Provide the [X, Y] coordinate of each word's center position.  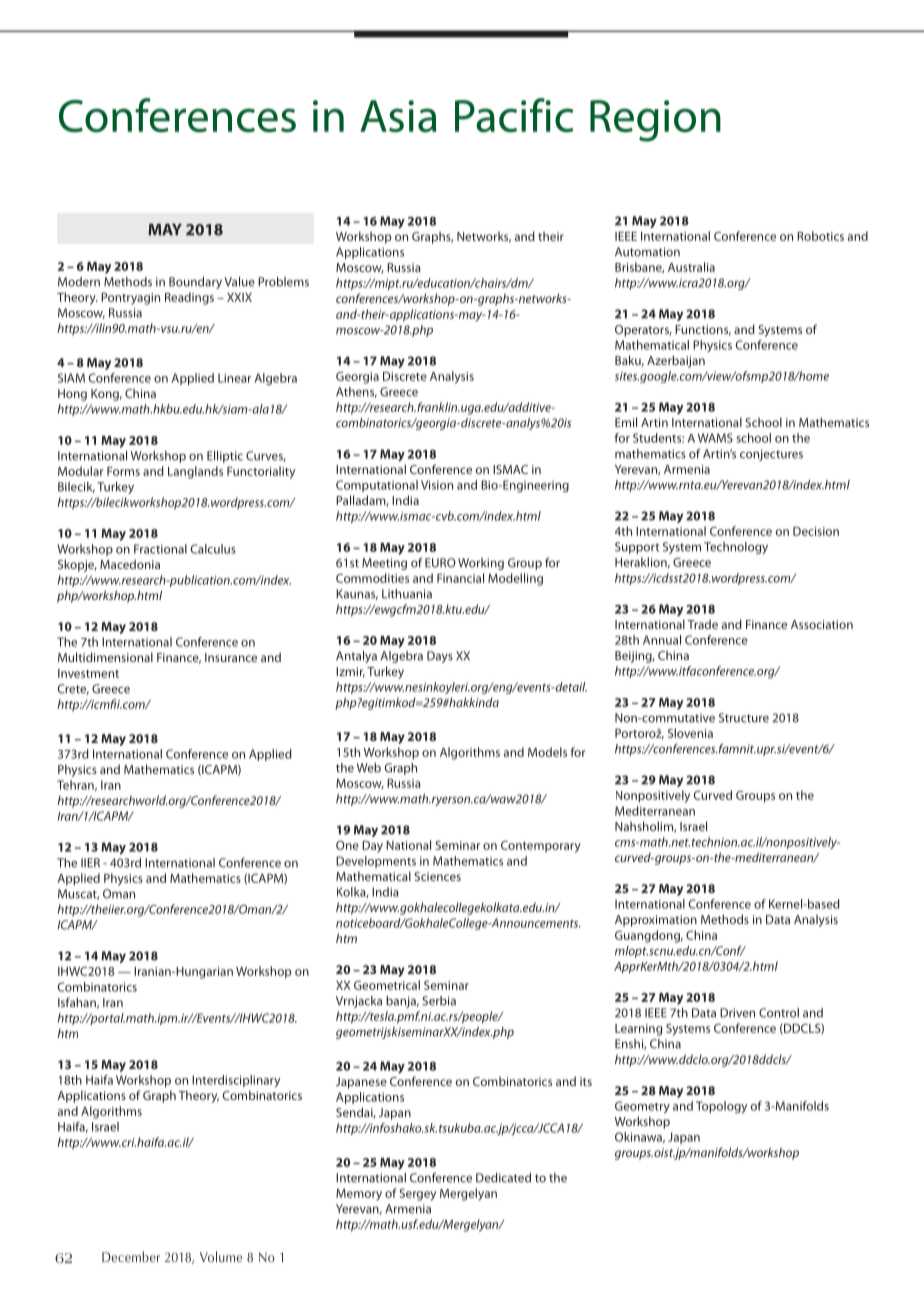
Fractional [160, 549]
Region [655, 121]
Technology [736, 548]
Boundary [195, 283]
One [347, 845]
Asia [398, 116]
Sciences [437, 876]
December [131, 1256]
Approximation [656, 921]
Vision [437, 485]
